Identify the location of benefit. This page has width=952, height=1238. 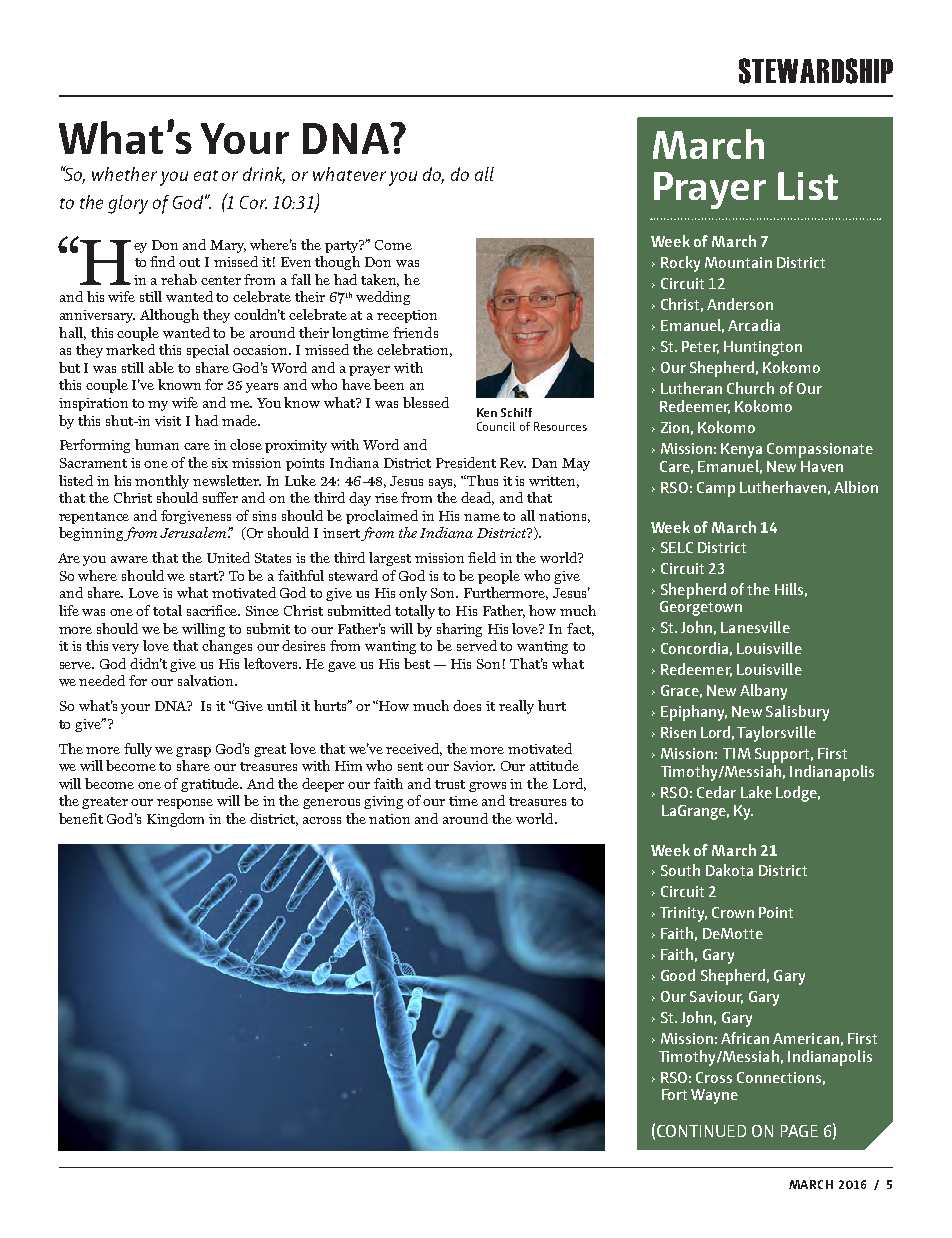
(81, 818).
